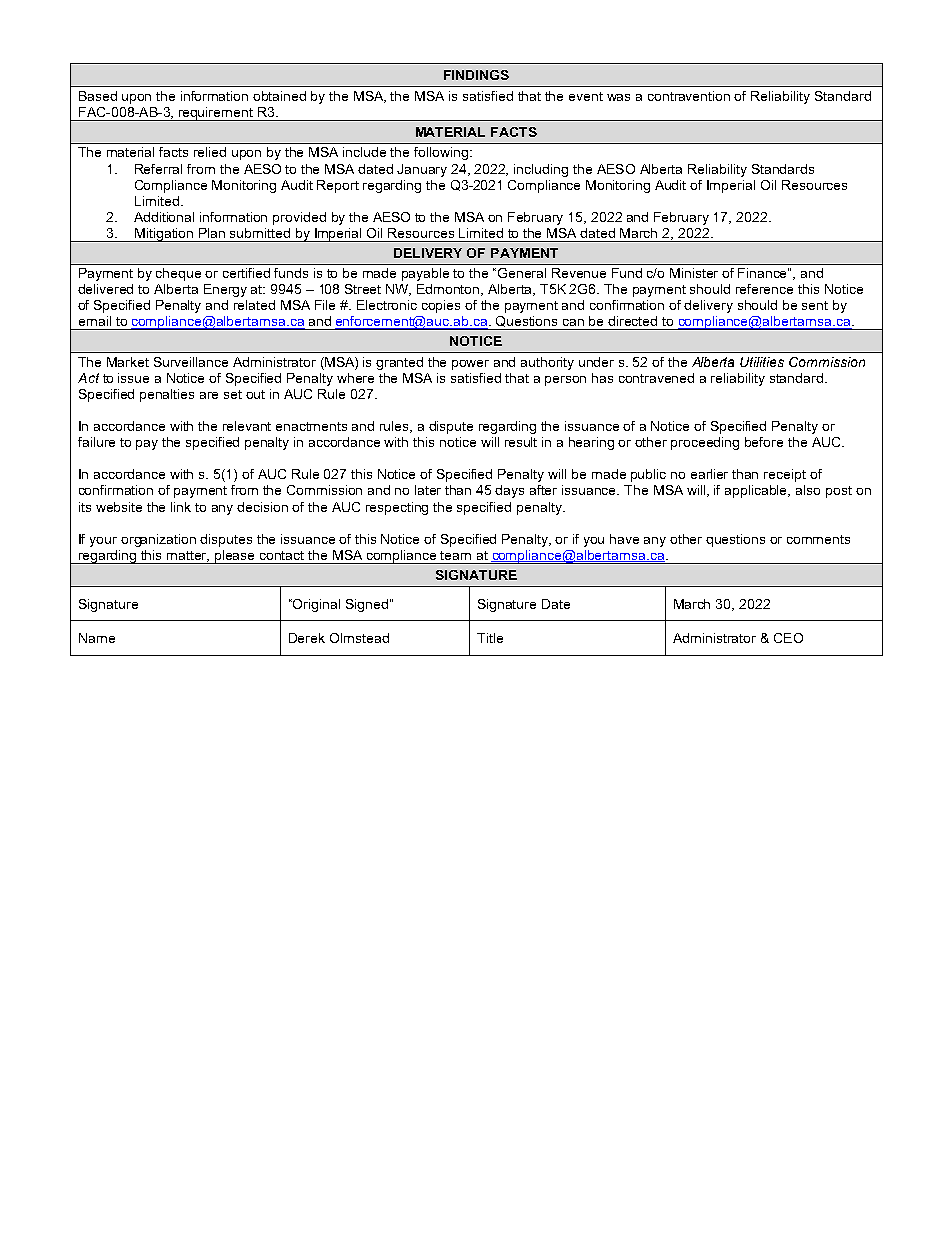  Describe the element at coordinates (441, 306) in the screenshot. I see `copies` at that location.
